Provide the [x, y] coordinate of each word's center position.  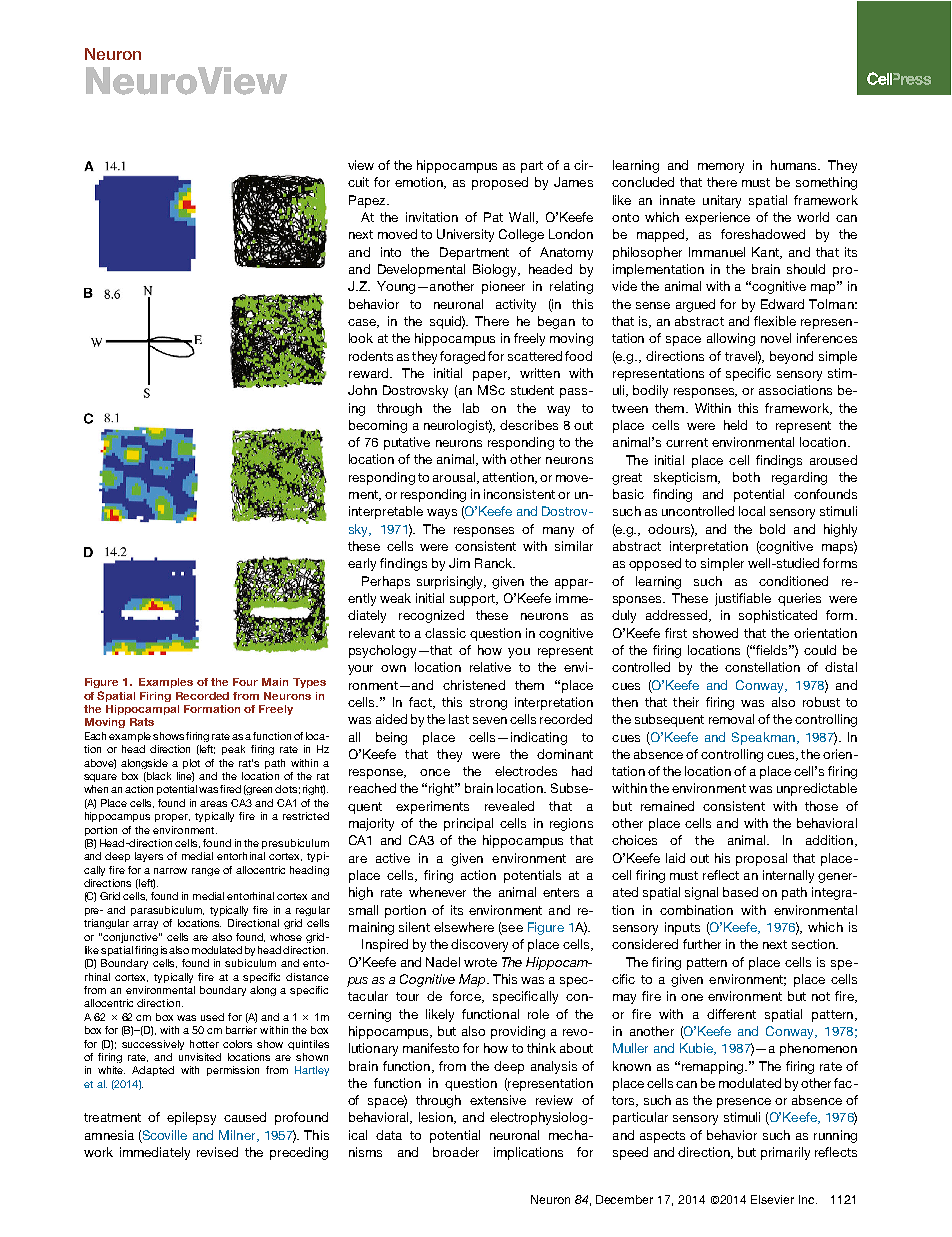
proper [172, 818]
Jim [459, 563]
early [362, 564]
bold [772, 529]
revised [217, 1152]
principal [468, 824]
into [391, 252]
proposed [500, 183]
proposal [761, 859]
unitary [722, 201]
